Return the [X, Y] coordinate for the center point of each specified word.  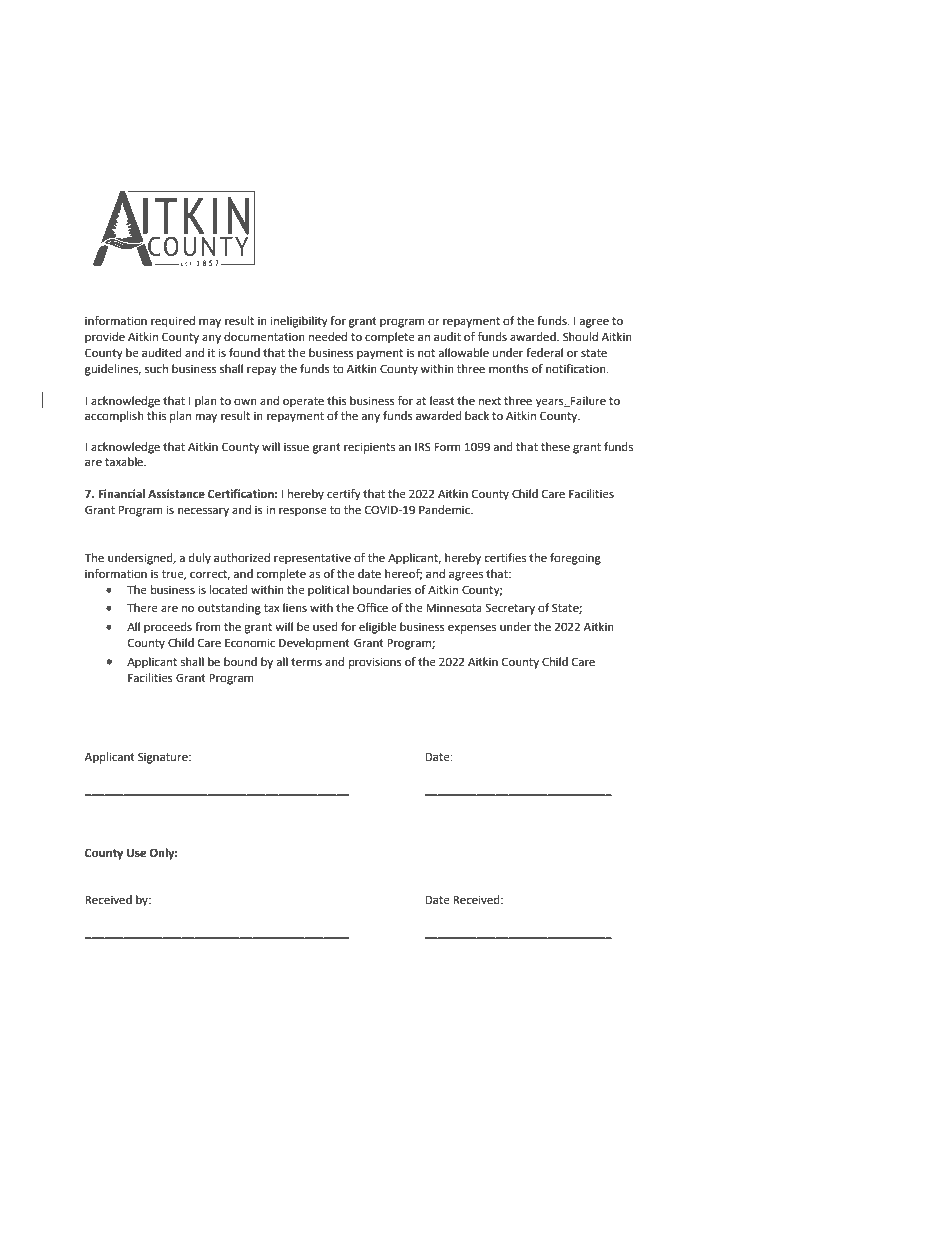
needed [328, 337]
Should [580, 337]
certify [344, 495]
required [173, 322]
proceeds [168, 628]
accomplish [114, 417]
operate [303, 402]
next [490, 401]
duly [200, 559]
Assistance [176, 494]
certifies [505, 558]
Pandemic [445, 510]
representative [312, 559]
